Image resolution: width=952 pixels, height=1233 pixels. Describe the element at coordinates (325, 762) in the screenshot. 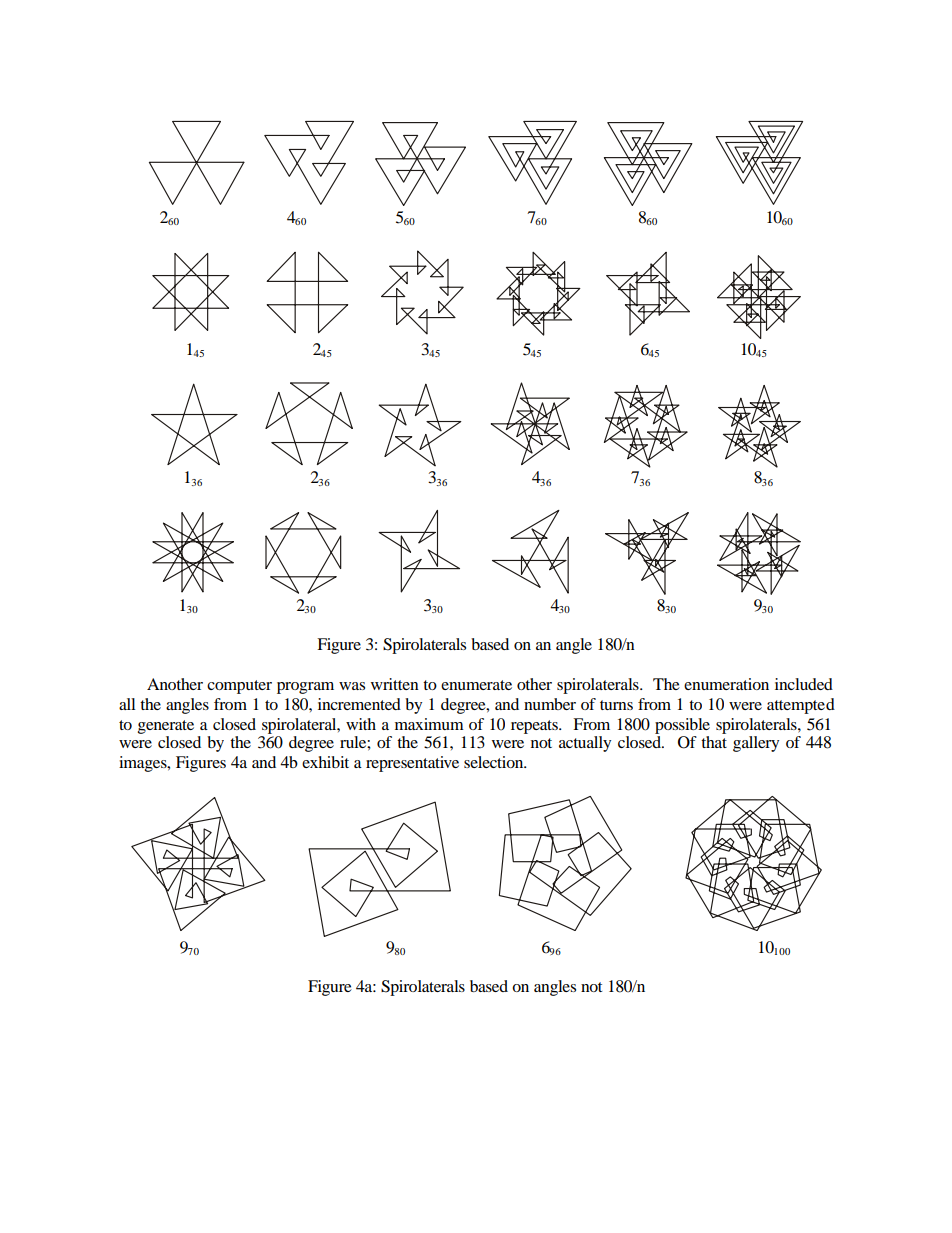

I see `exhibit` at that location.
